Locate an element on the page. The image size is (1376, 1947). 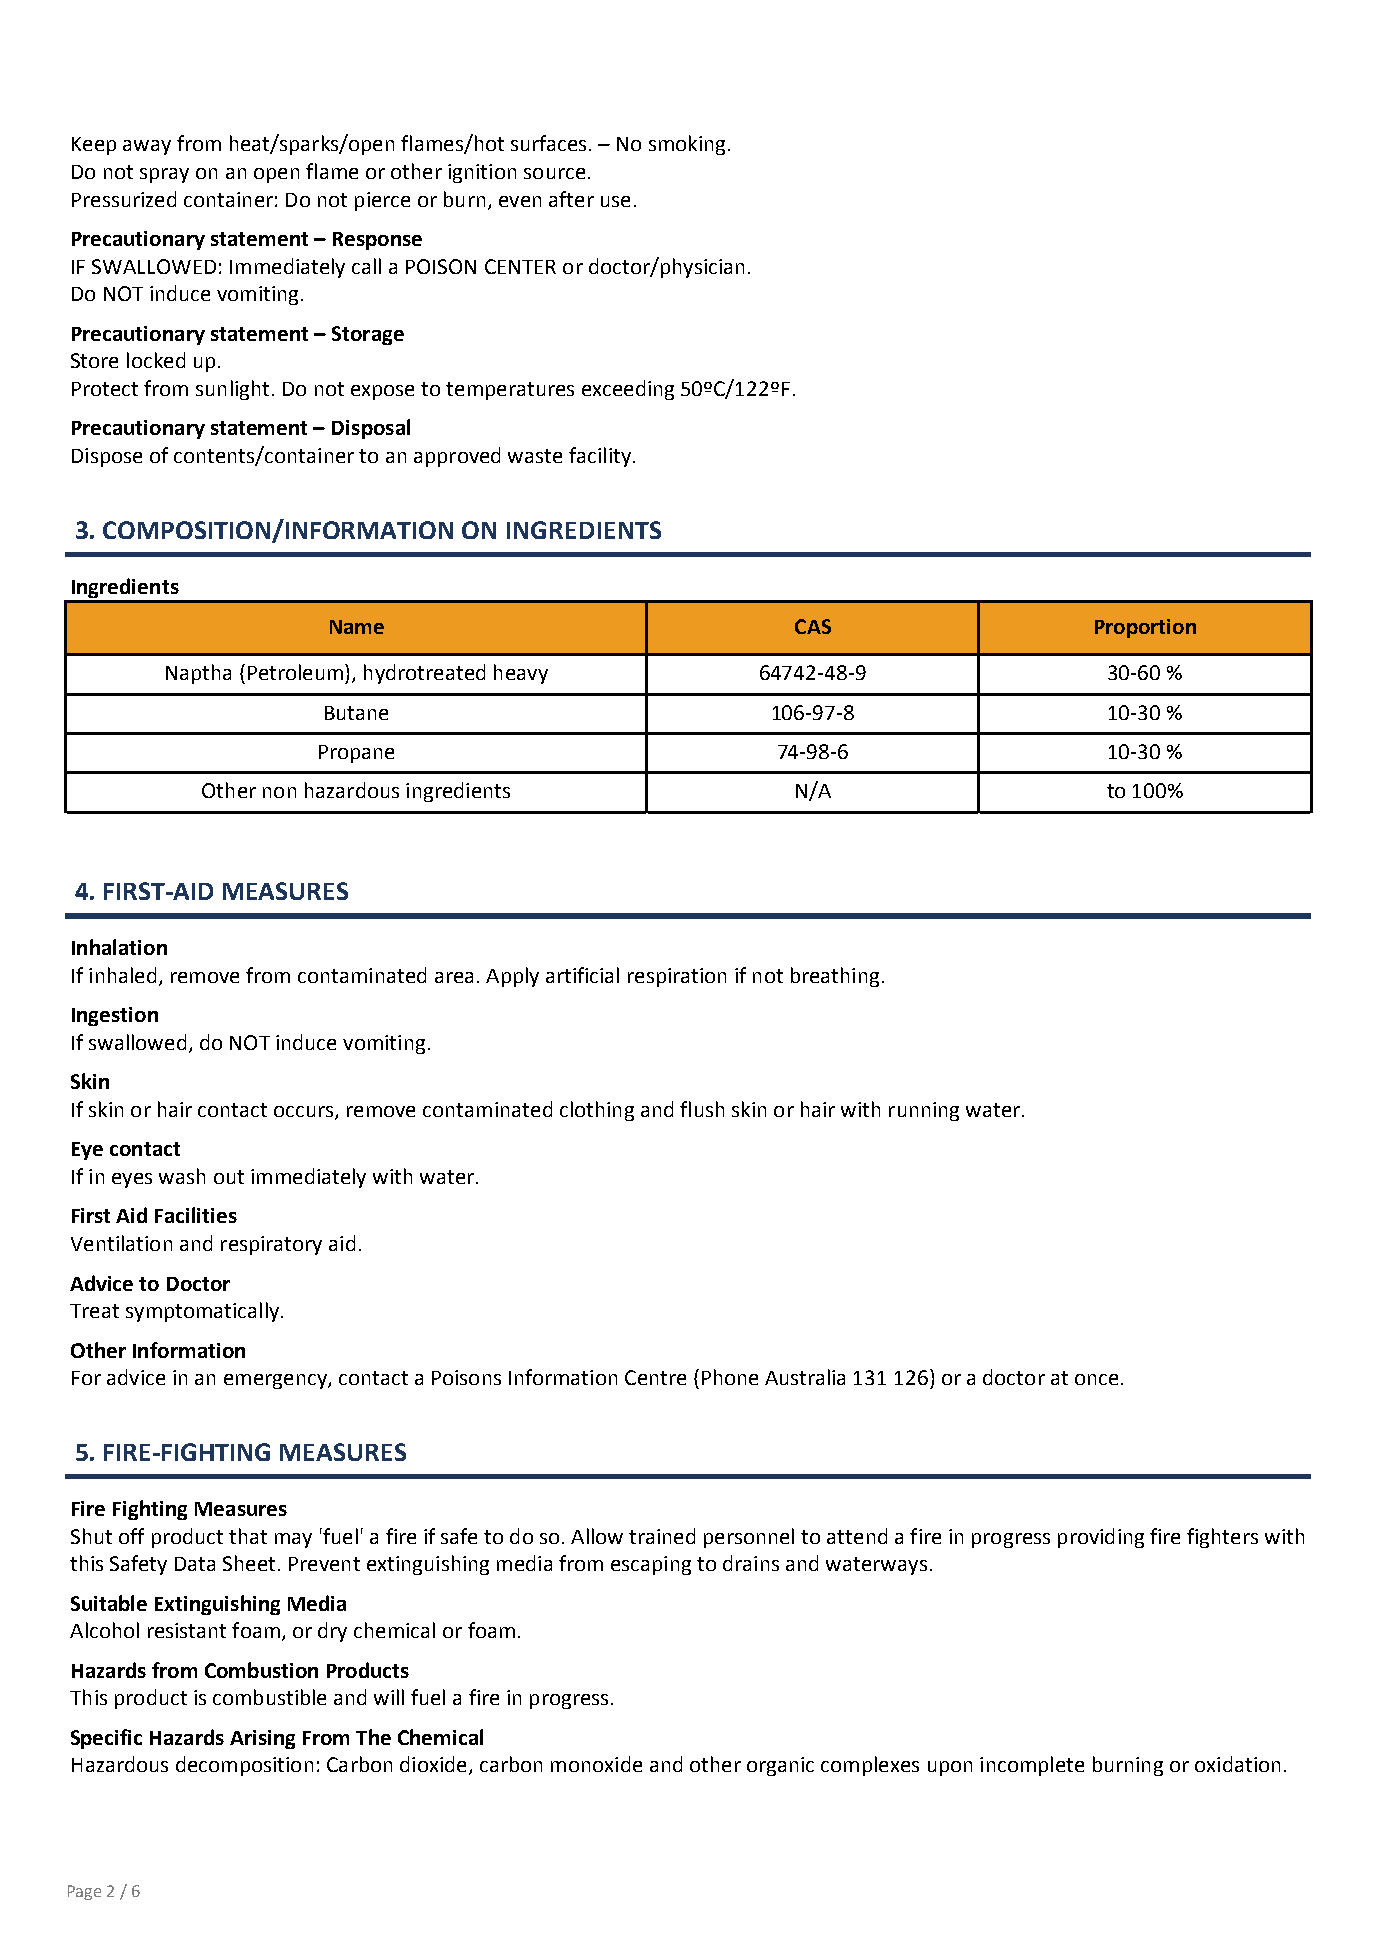
use is located at coordinates (615, 201).
